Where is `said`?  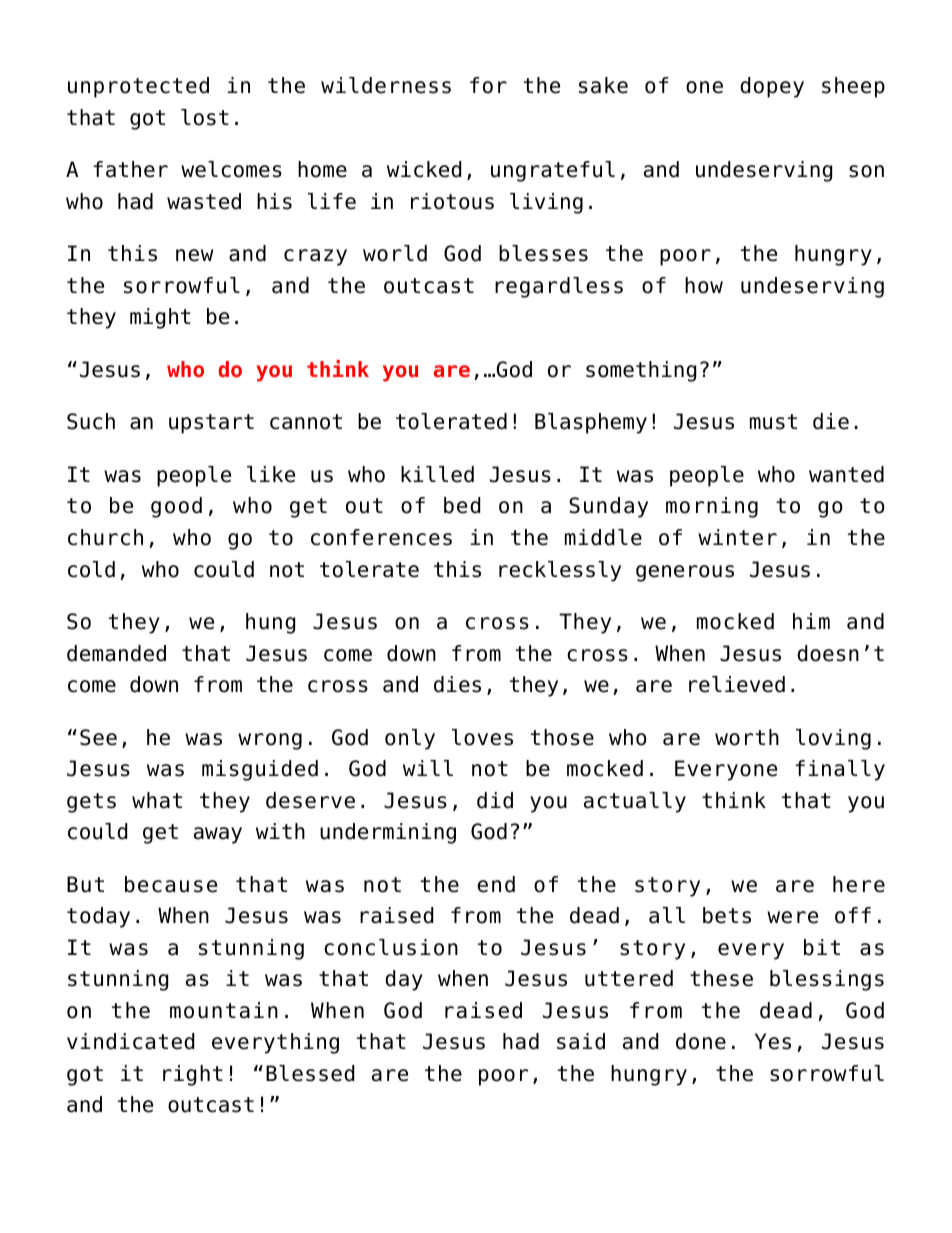 said is located at coordinates (581, 1041).
